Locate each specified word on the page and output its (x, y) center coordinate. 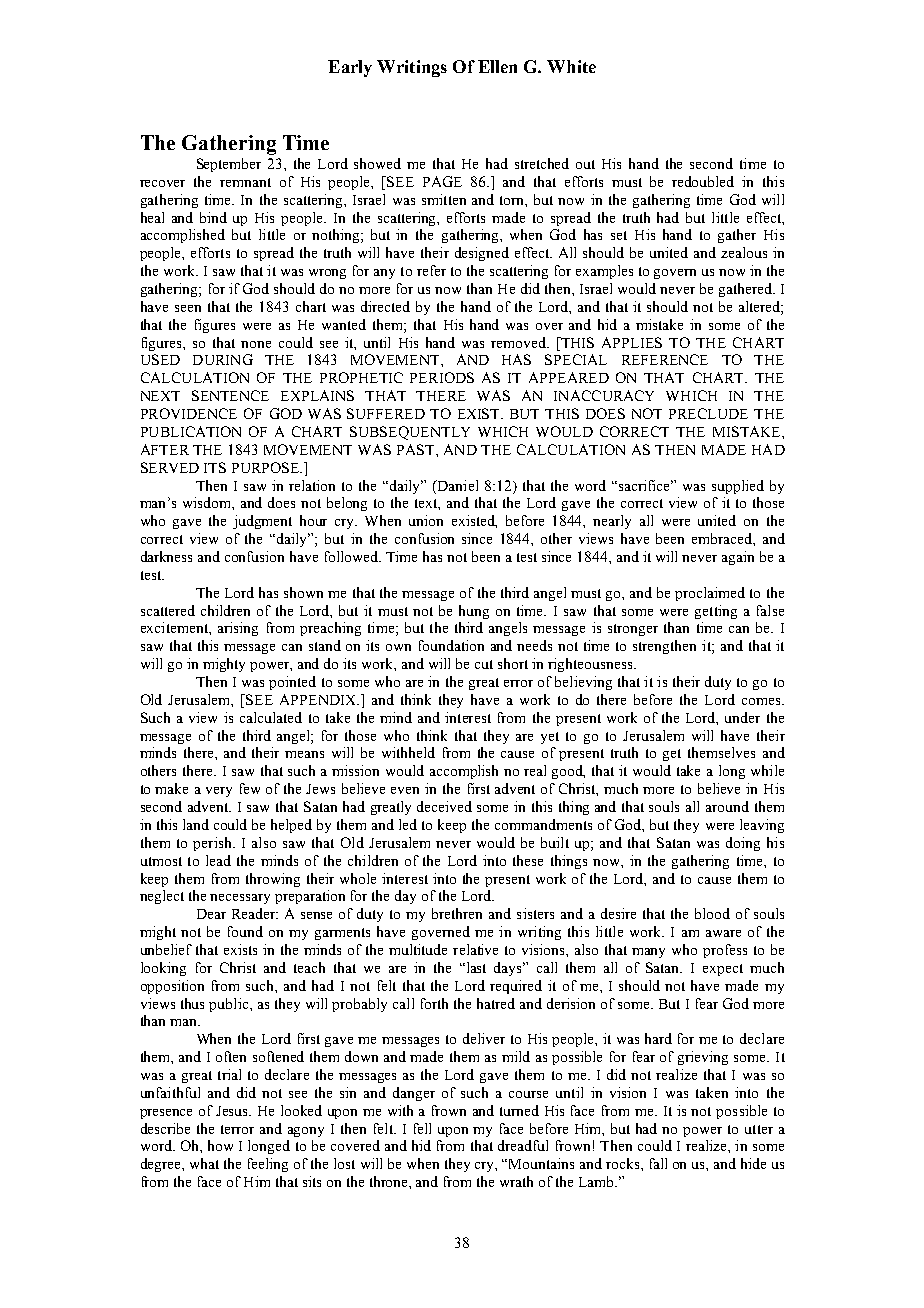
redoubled (703, 181)
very (219, 792)
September (229, 165)
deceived (444, 806)
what (204, 1163)
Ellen (497, 66)
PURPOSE (266, 467)
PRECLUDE (708, 413)
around (727, 806)
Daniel (456, 485)
